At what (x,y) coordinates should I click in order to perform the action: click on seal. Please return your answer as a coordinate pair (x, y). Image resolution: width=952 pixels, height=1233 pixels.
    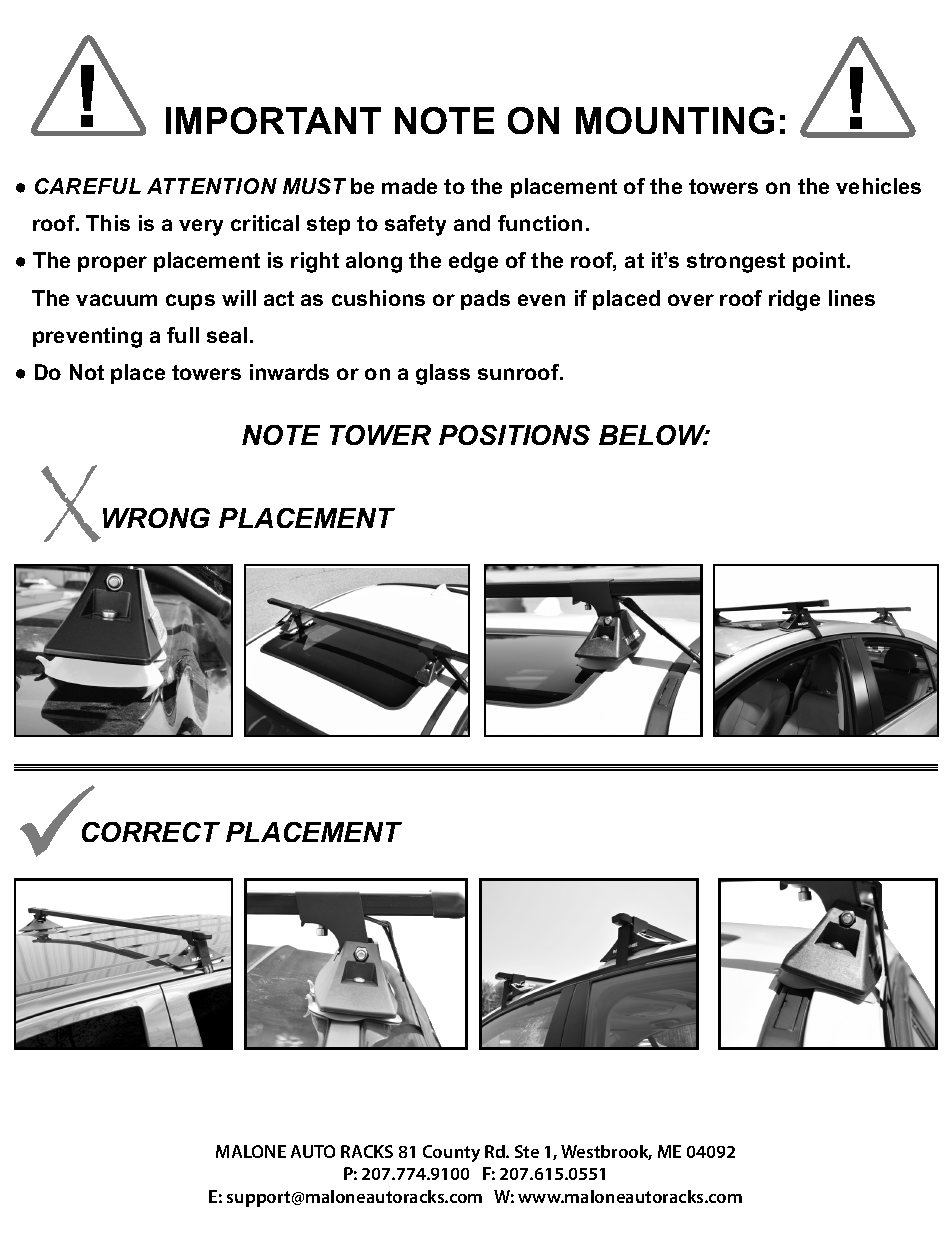
    Looking at the image, I should click on (227, 335).
